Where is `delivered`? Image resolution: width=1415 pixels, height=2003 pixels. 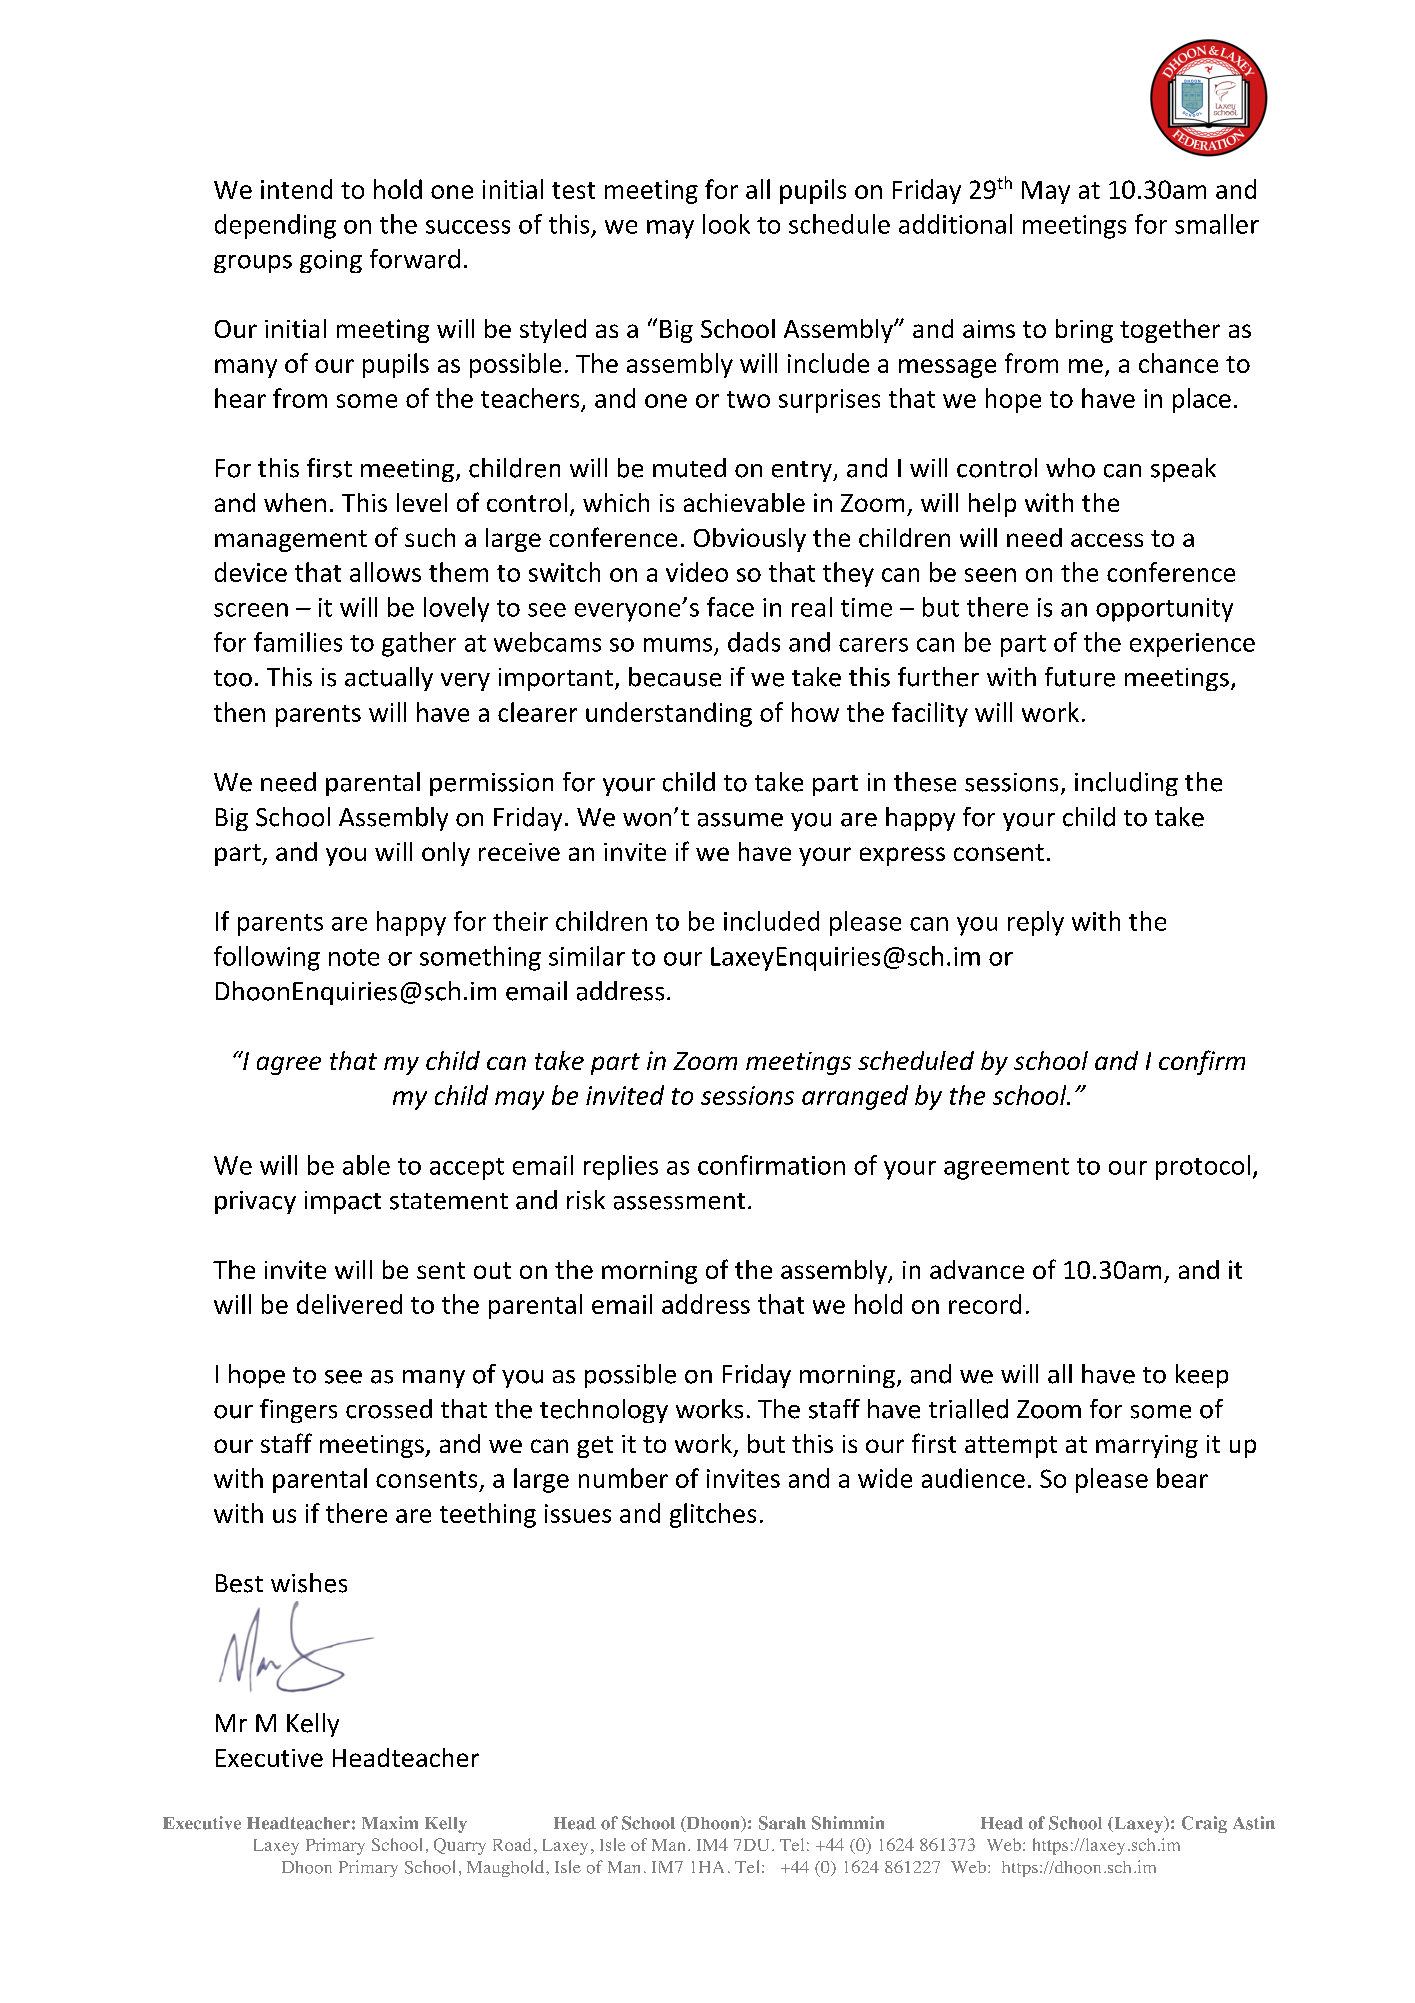 delivered is located at coordinates (349, 1304).
